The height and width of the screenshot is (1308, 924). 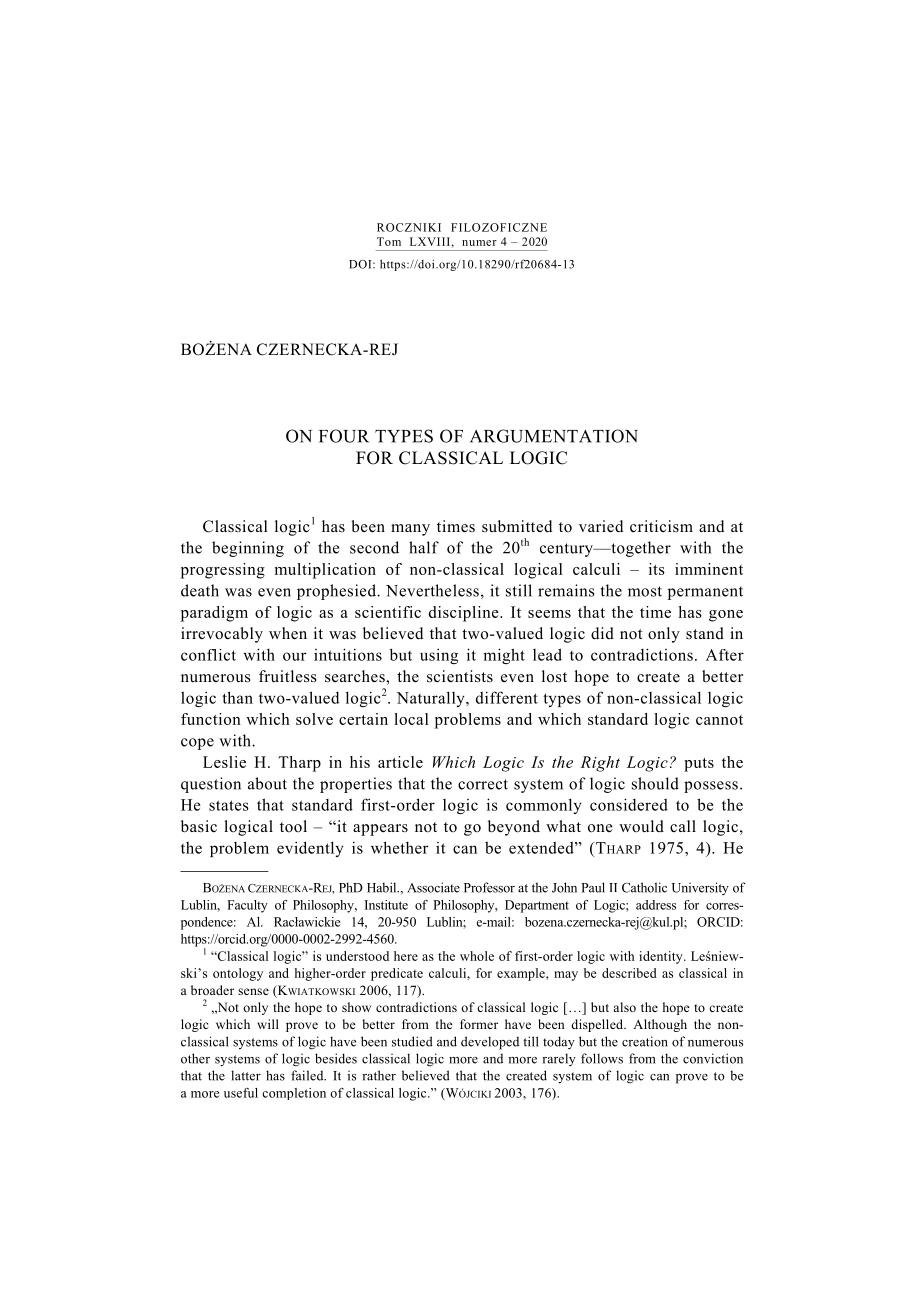 What do you see at coordinates (246, 1075) in the screenshot?
I see `latter` at bounding box center [246, 1075].
